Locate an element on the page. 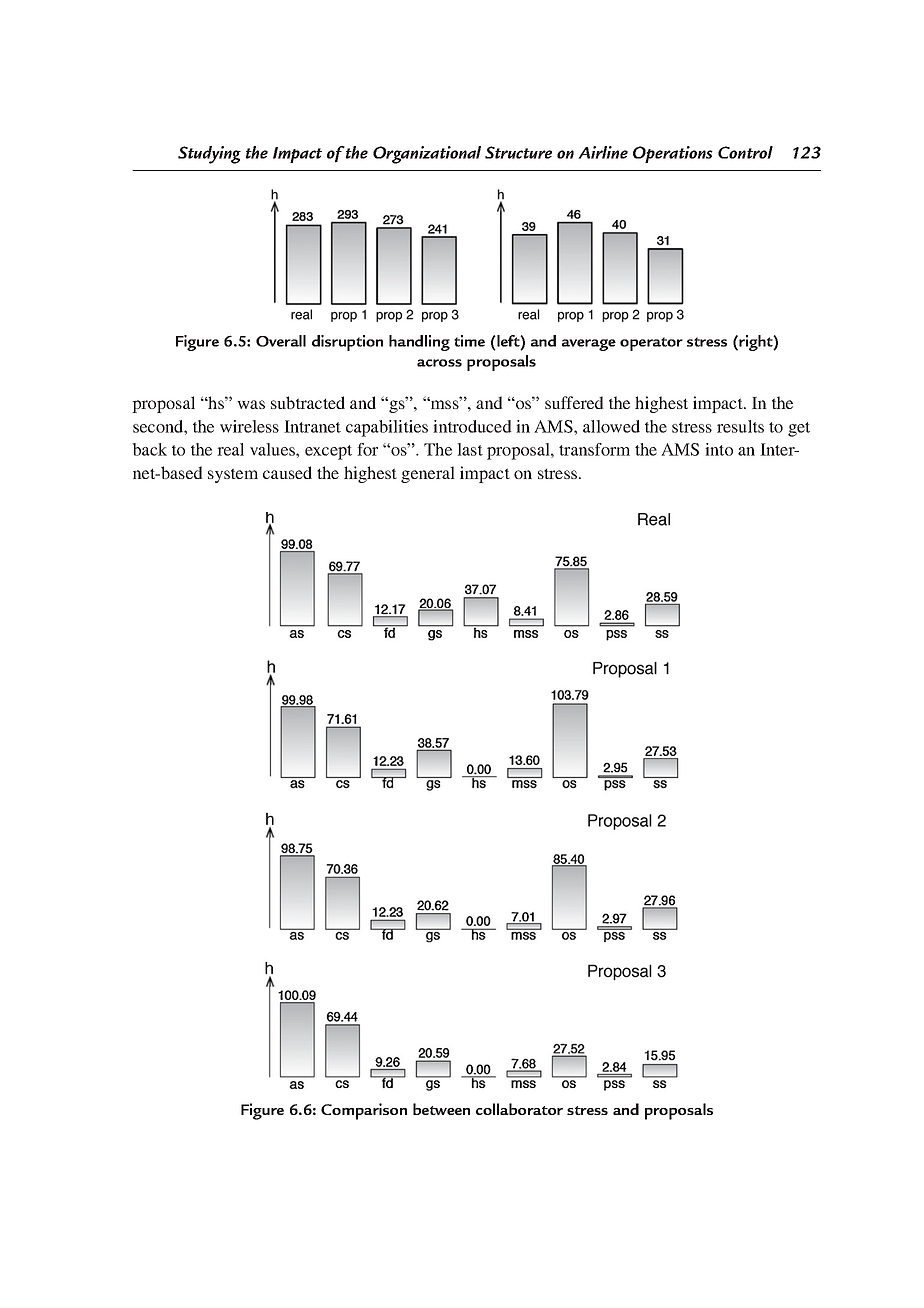 Image resolution: width=924 pixels, height=1308 pixels. INTO is located at coordinates (719, 449).
